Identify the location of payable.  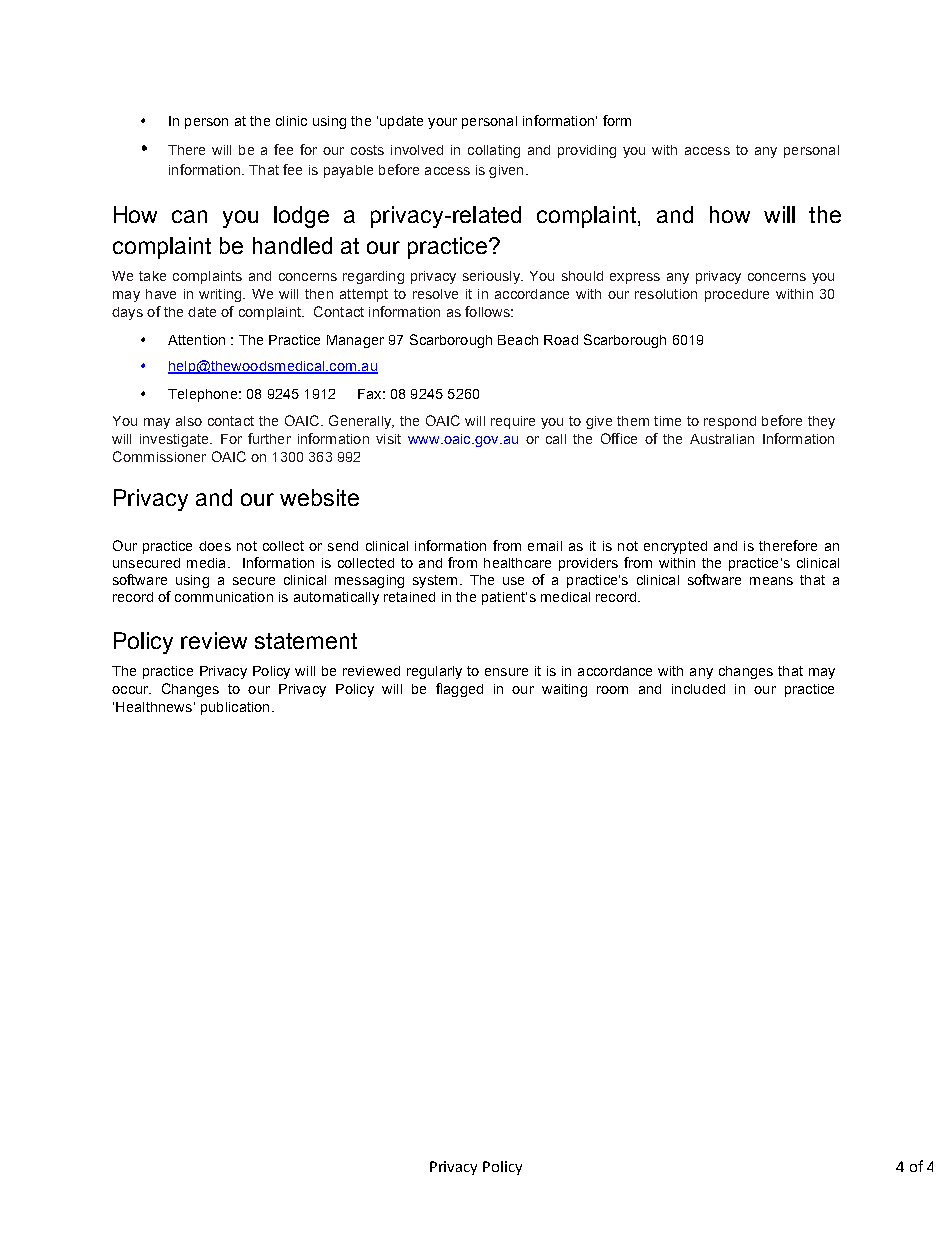
(348, 171).
